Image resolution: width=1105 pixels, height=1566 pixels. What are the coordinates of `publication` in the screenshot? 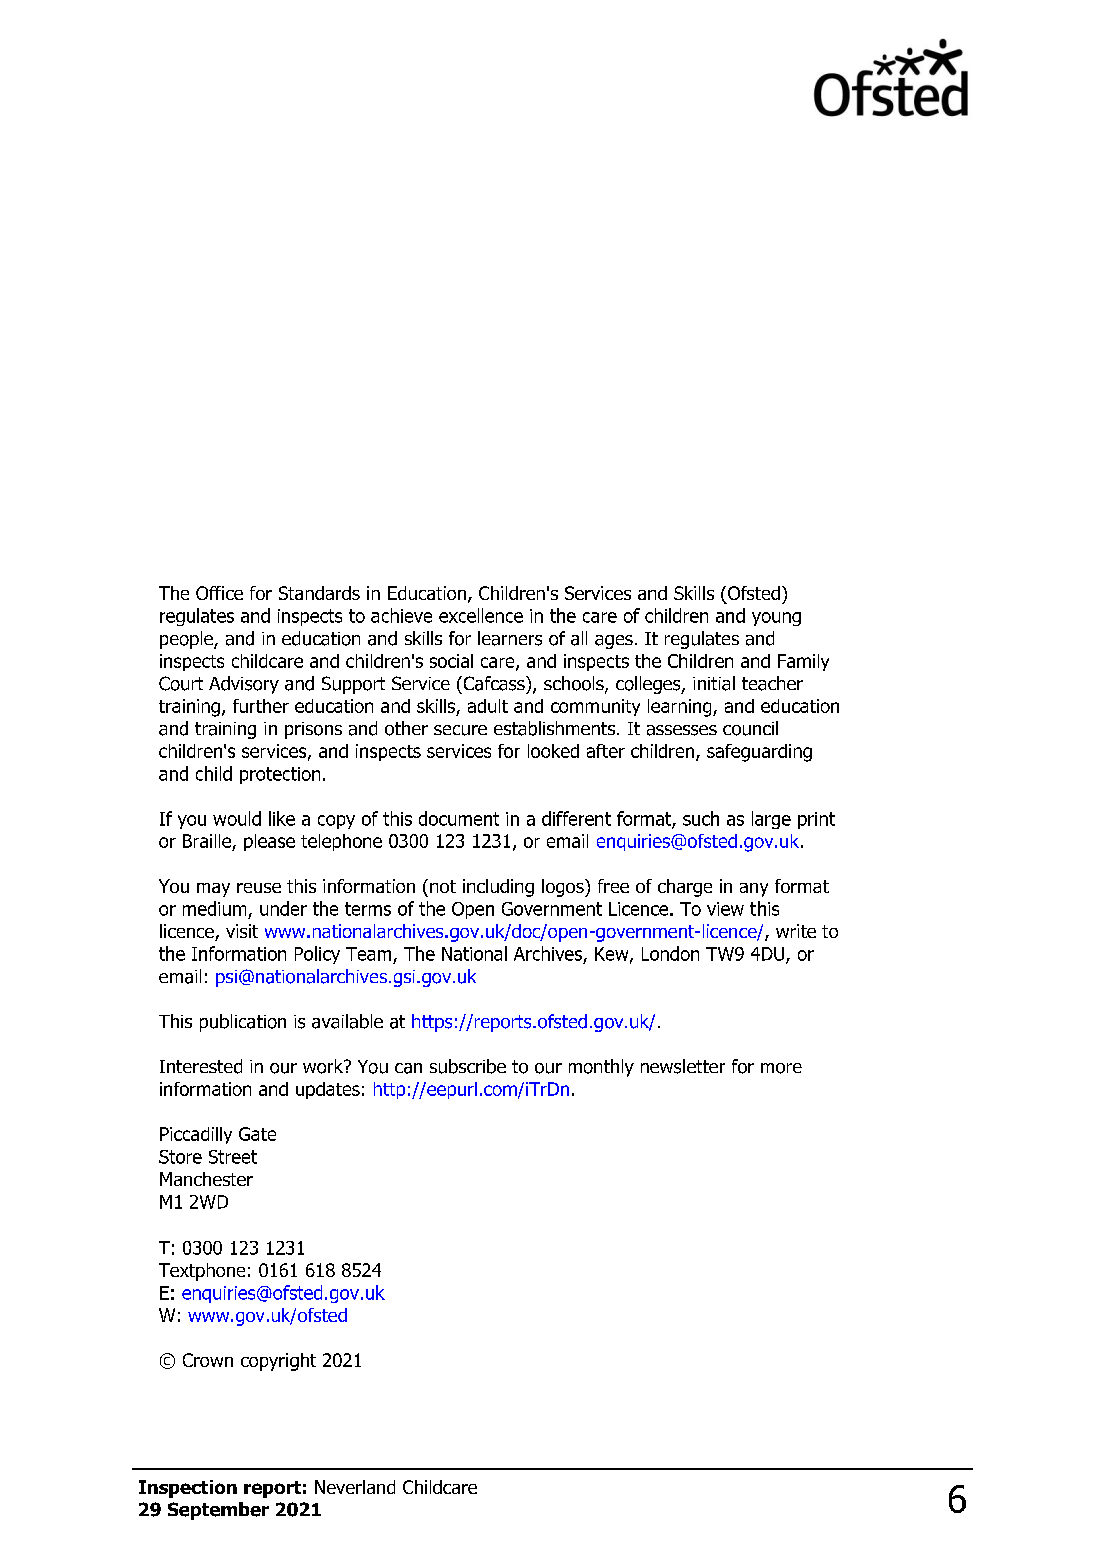 It's located at (243, 1023).
